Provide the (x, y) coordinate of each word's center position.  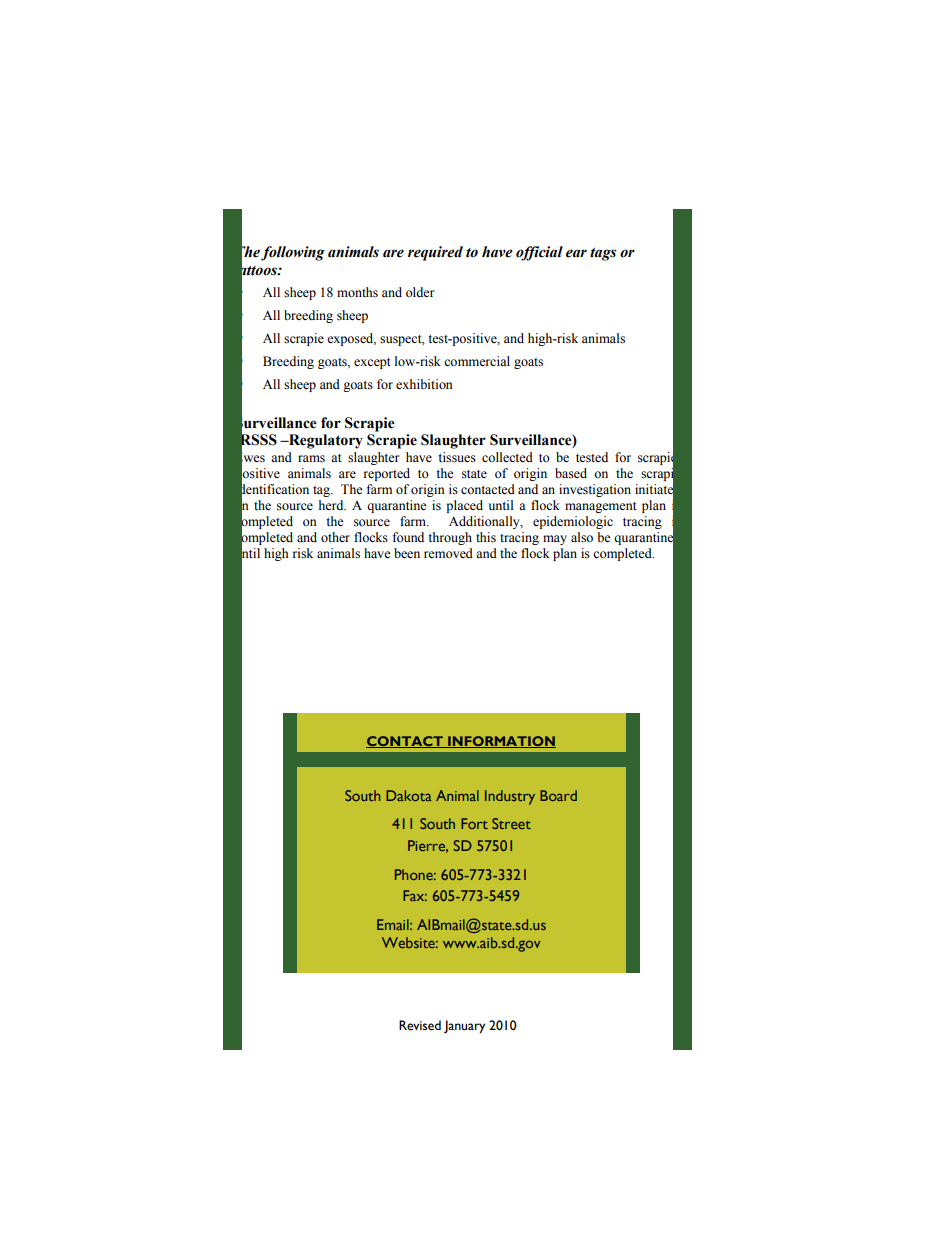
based (571, 473)
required (435, 253)
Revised (420, 1025)
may (555, 540)
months (357, 292)
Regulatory (325, 441)
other (335, 537)
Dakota (409, 795)
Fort (474, 823)
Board (558, 795)
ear (576, 253)
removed (448, 553)
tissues (457, 457)
